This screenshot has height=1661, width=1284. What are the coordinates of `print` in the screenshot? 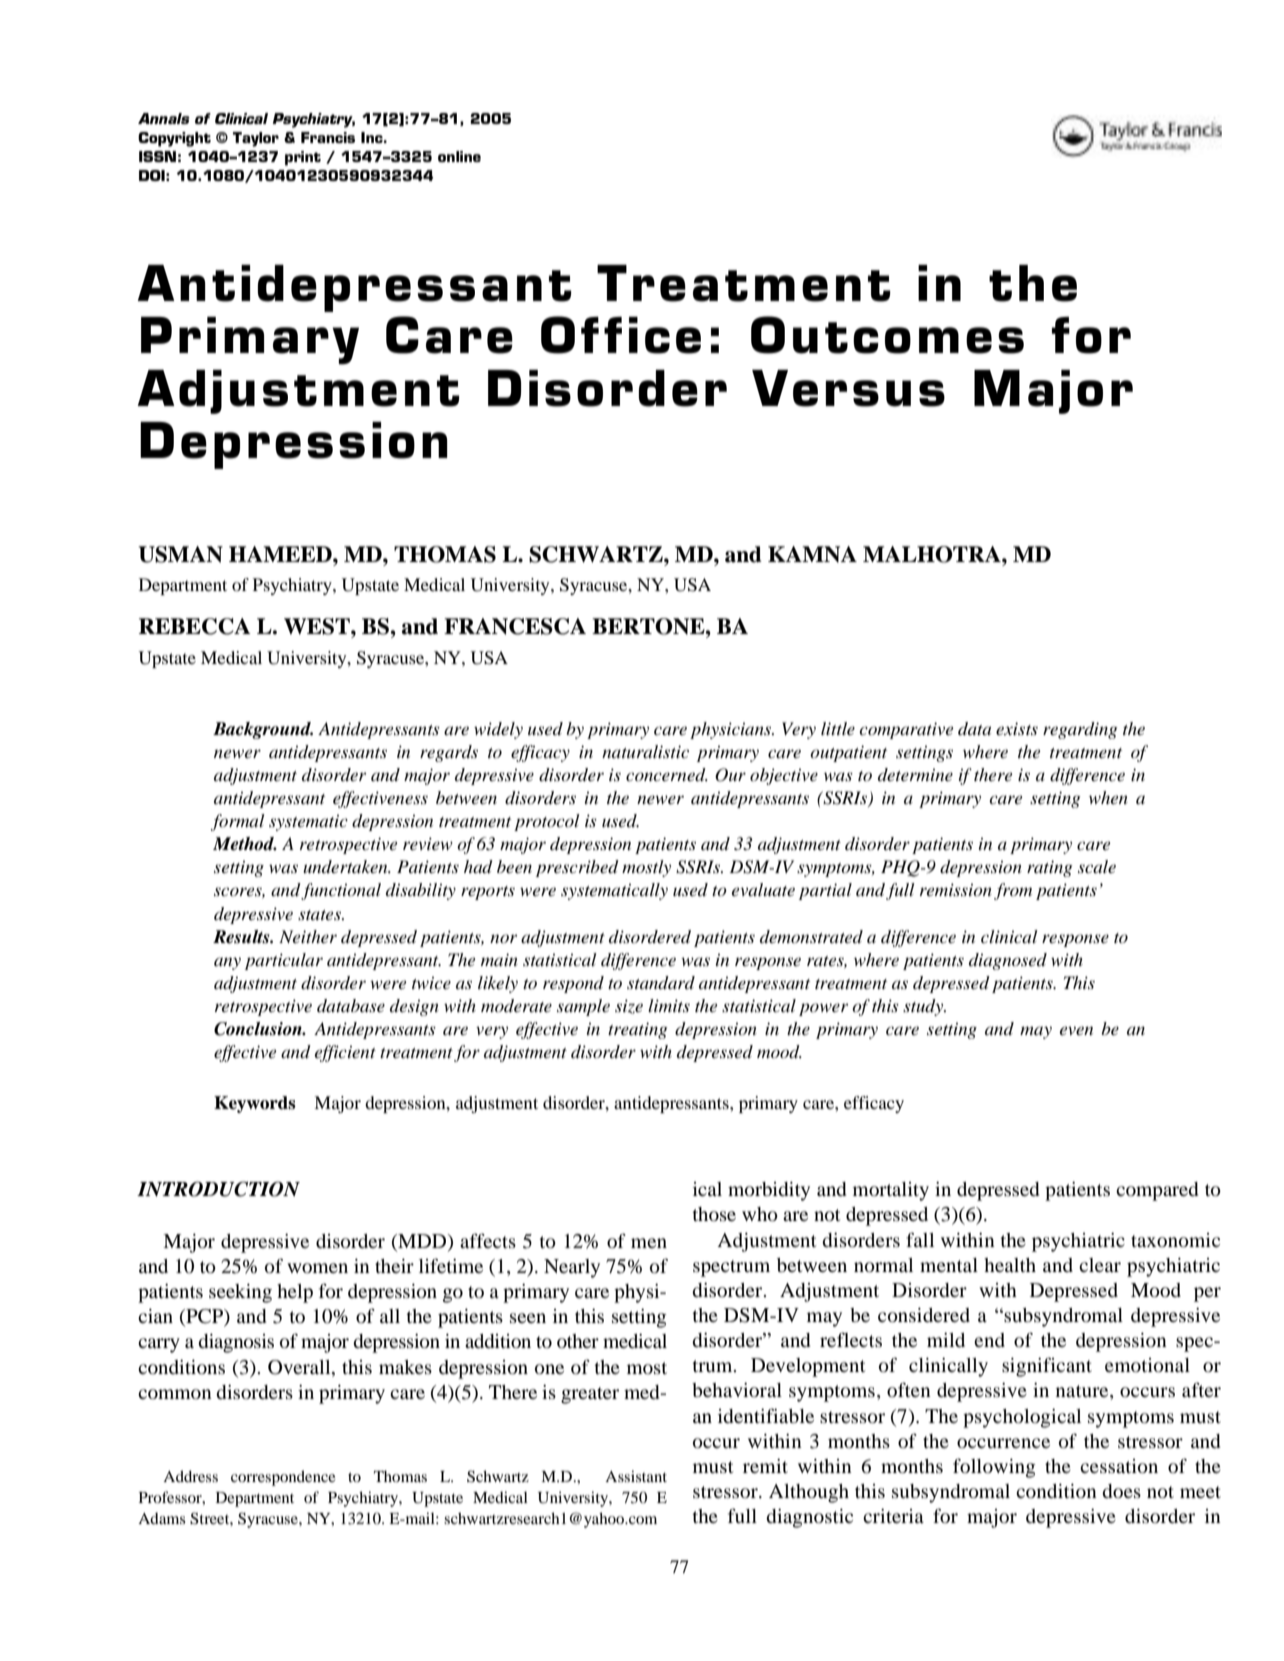 It's located at (303, 158).
